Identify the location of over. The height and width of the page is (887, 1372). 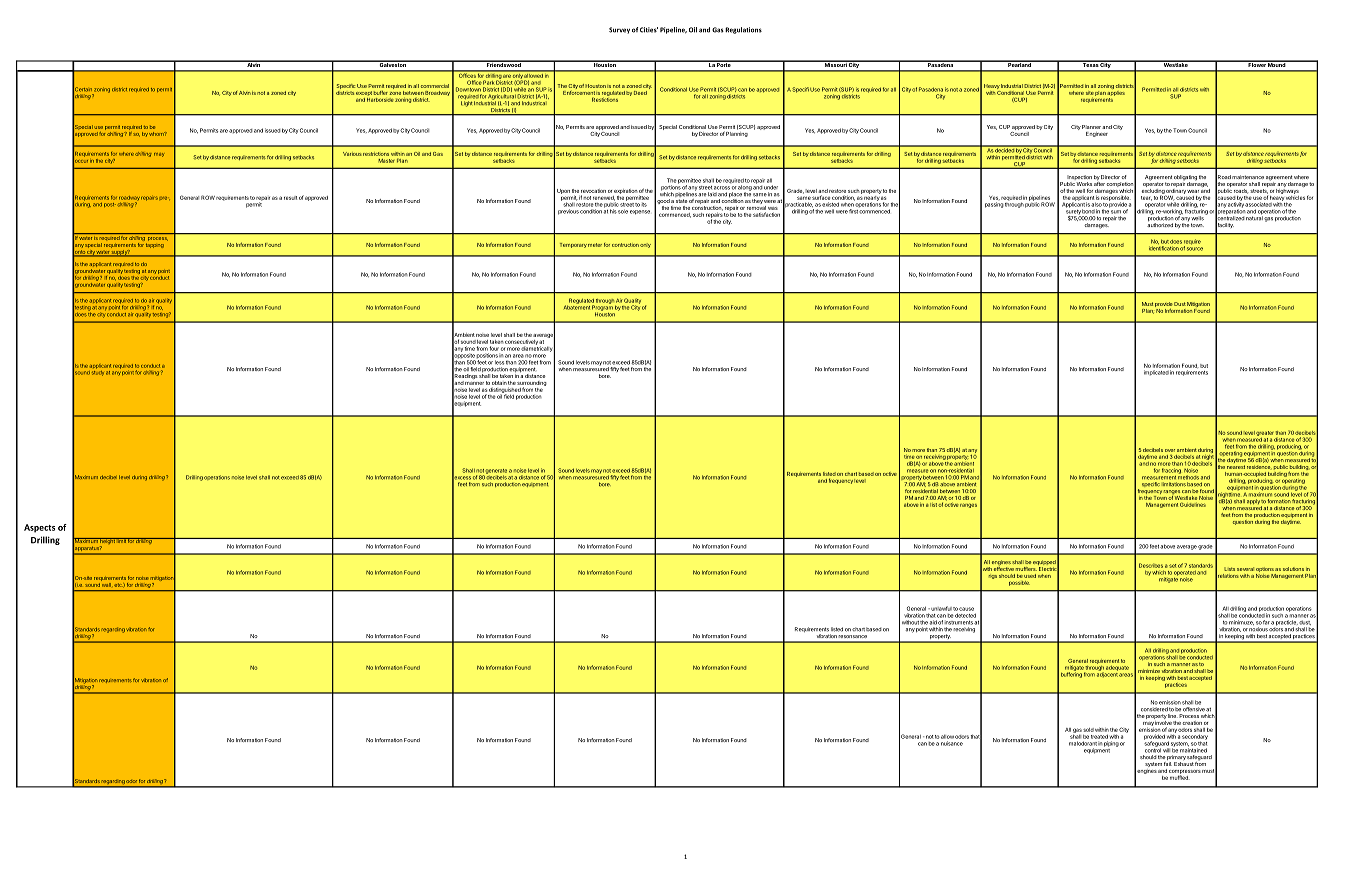
(1170, 450).
